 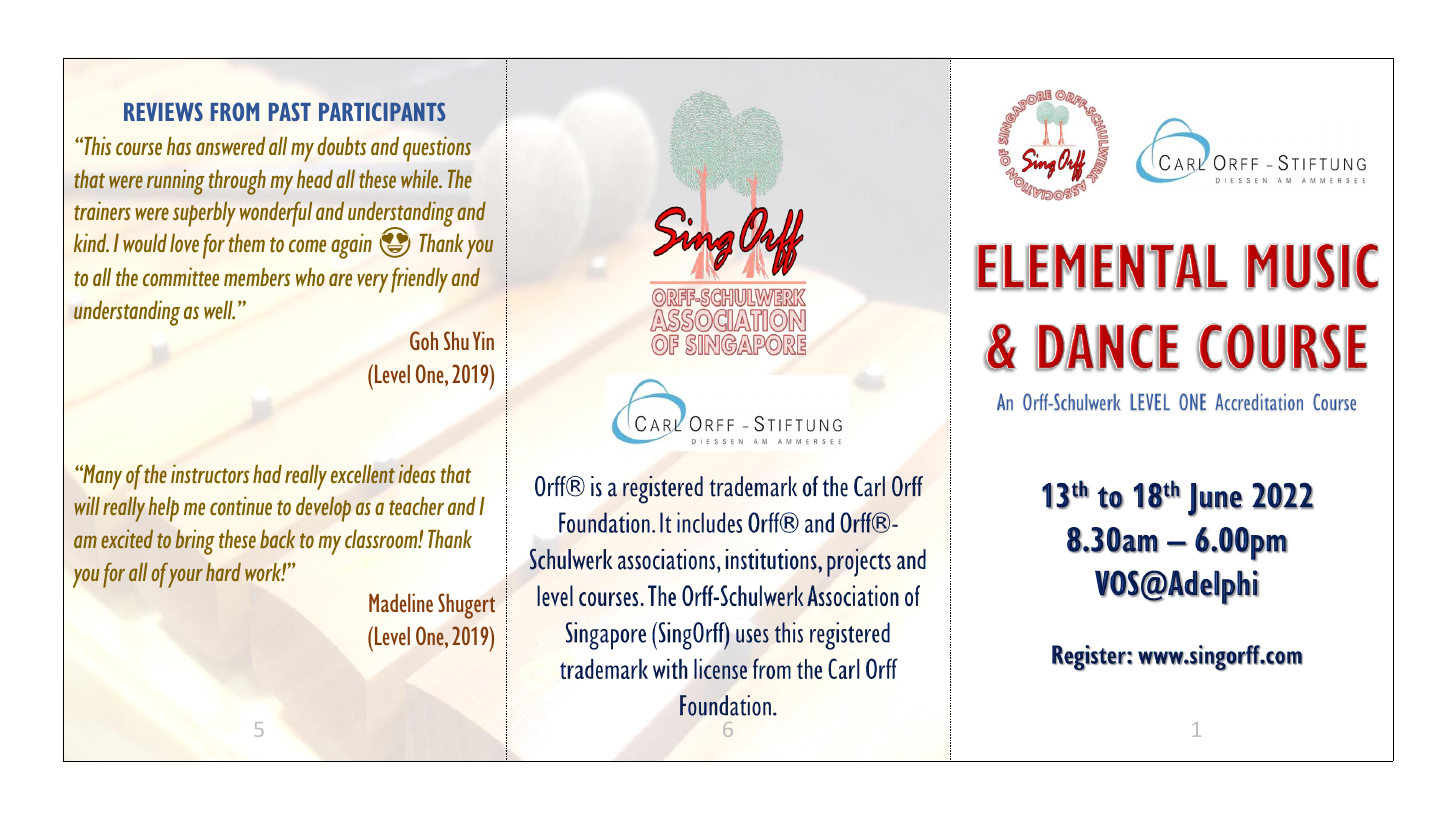 I want to click on course, so click(x=139, y=149).
